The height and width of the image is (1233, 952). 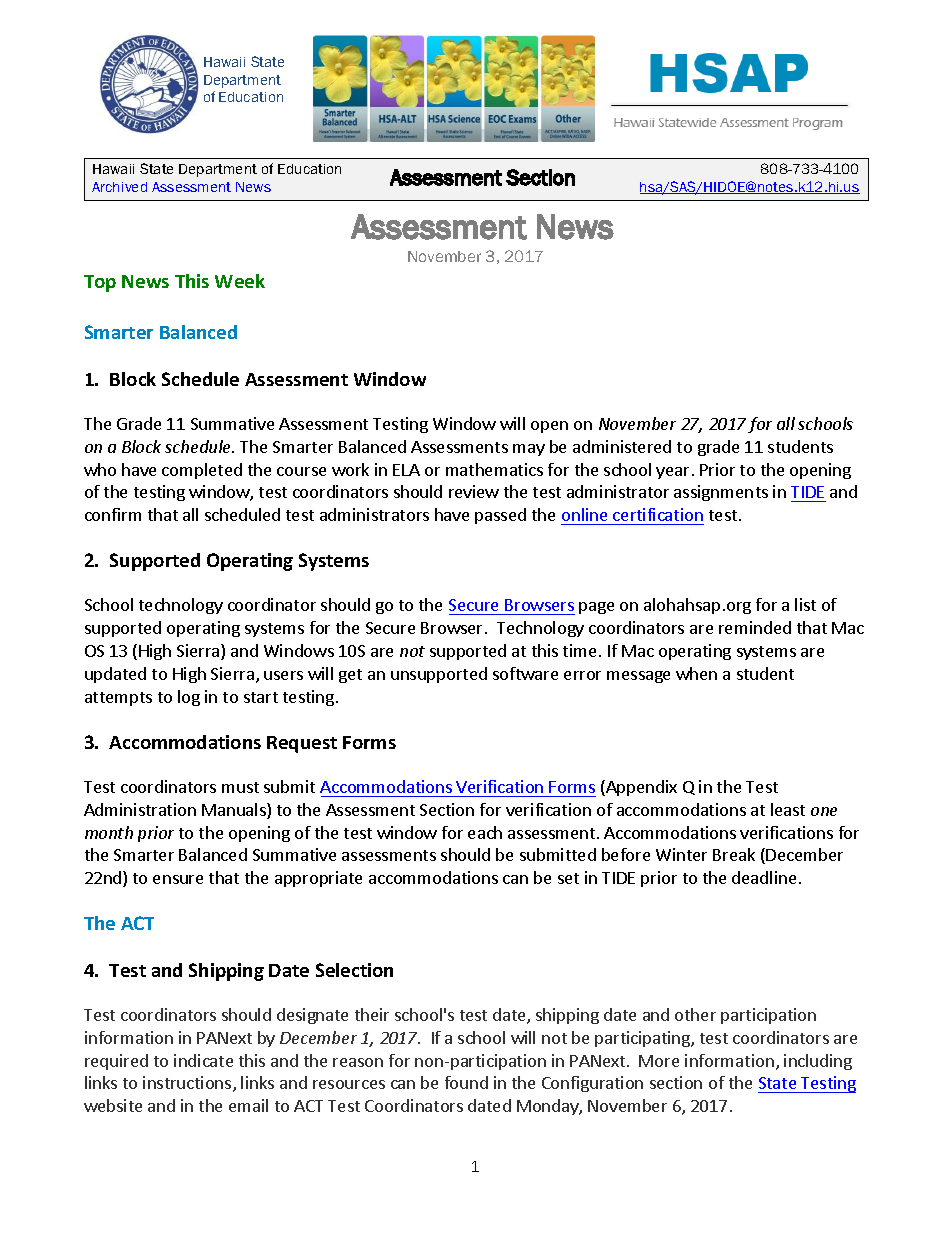 I want to click on mathematics, so click(x=494, y=469).
